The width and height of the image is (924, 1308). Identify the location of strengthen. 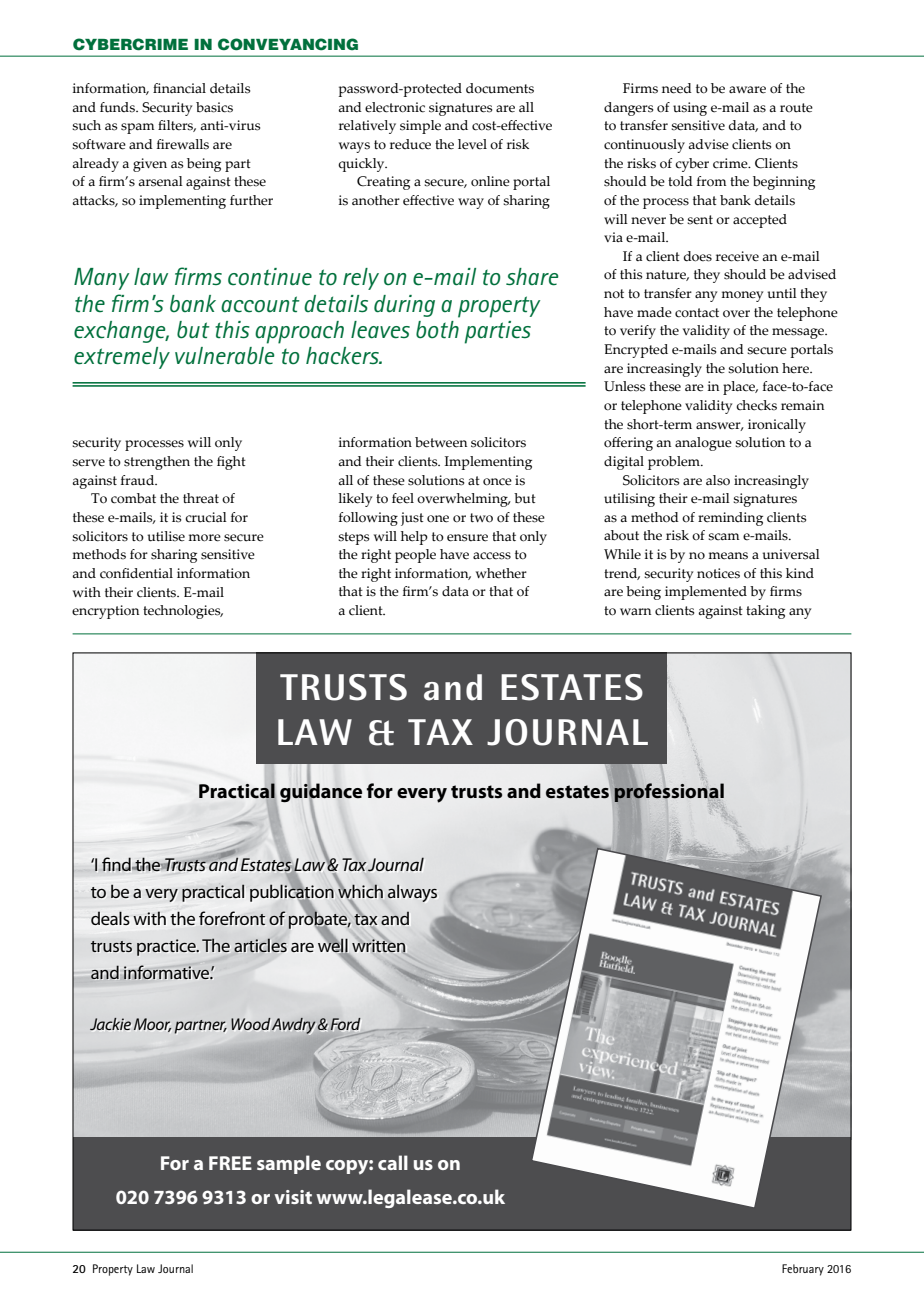
(157, 463).
